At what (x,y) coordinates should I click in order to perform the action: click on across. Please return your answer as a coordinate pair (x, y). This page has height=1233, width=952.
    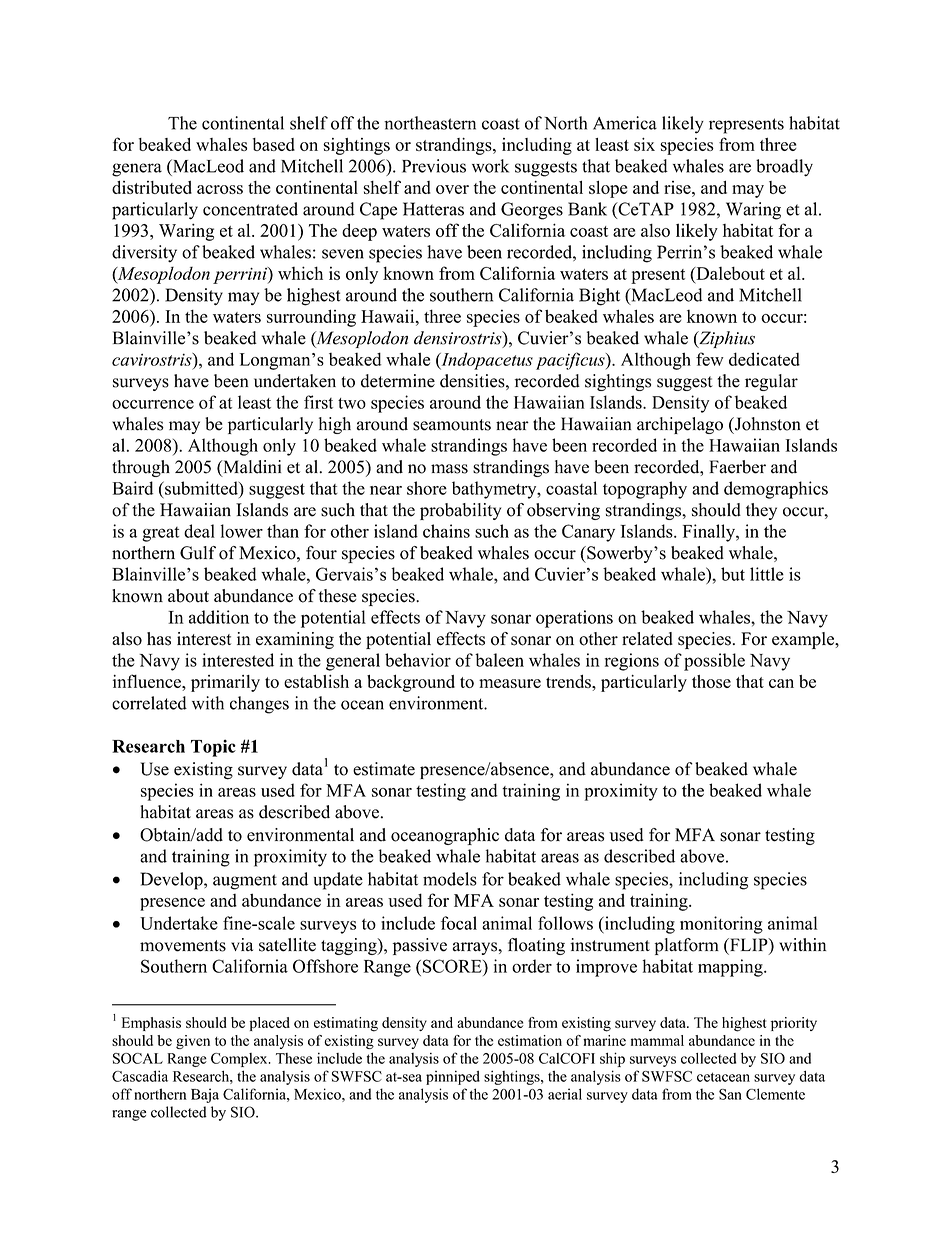
    Looking at the image, I should click on (220, 189).
